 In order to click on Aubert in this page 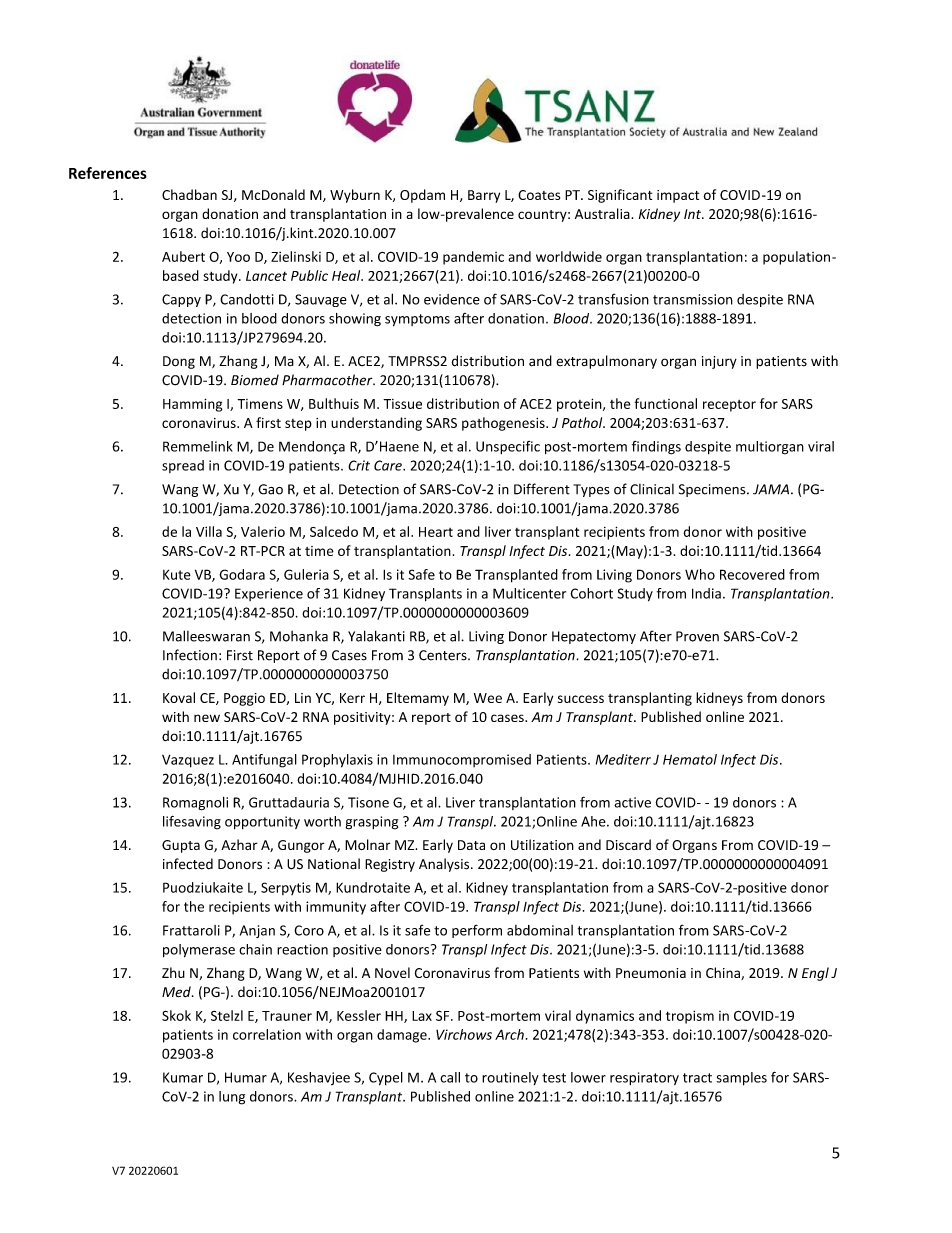, I will do `click(183, 256)`.
